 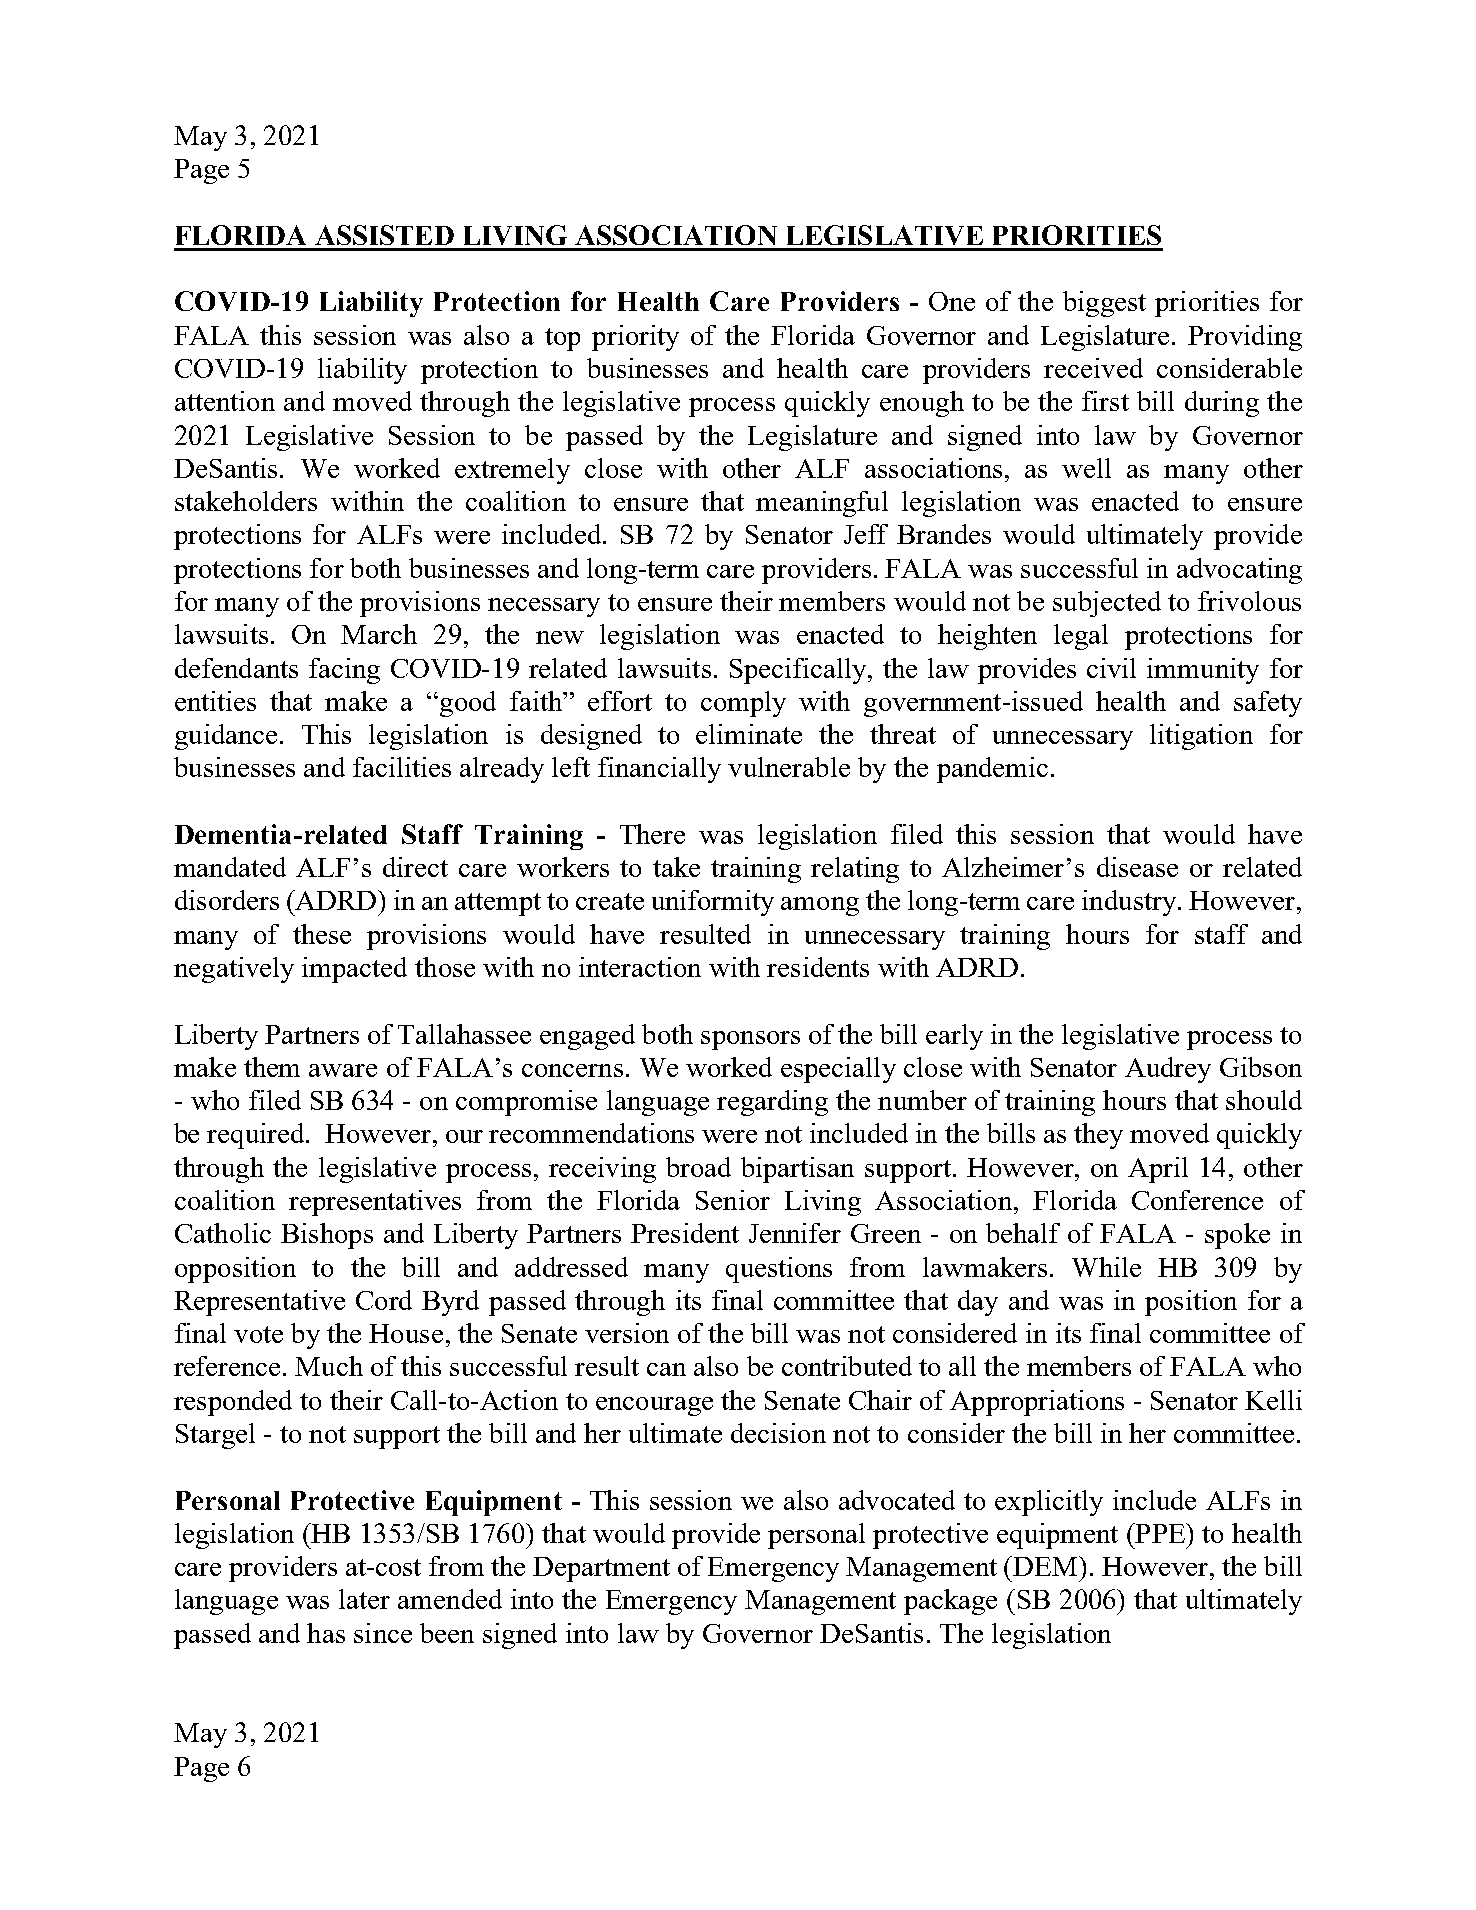 I want to click on later, so click(x=364, y=1599).
